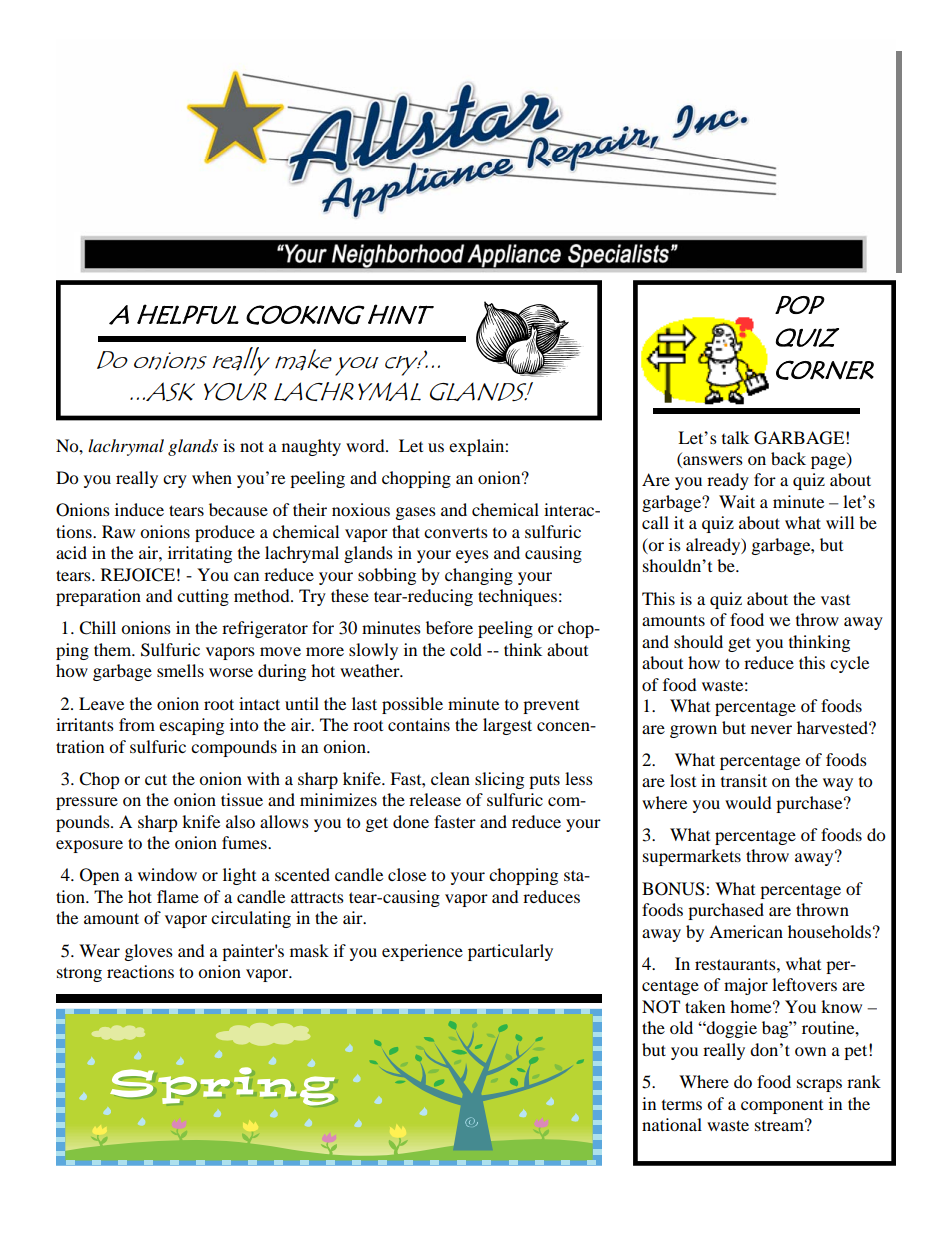 The width and height of the page is (952, 1233). Describe the element at coordinates (212, 477) in the page. I see `when` at that location.
